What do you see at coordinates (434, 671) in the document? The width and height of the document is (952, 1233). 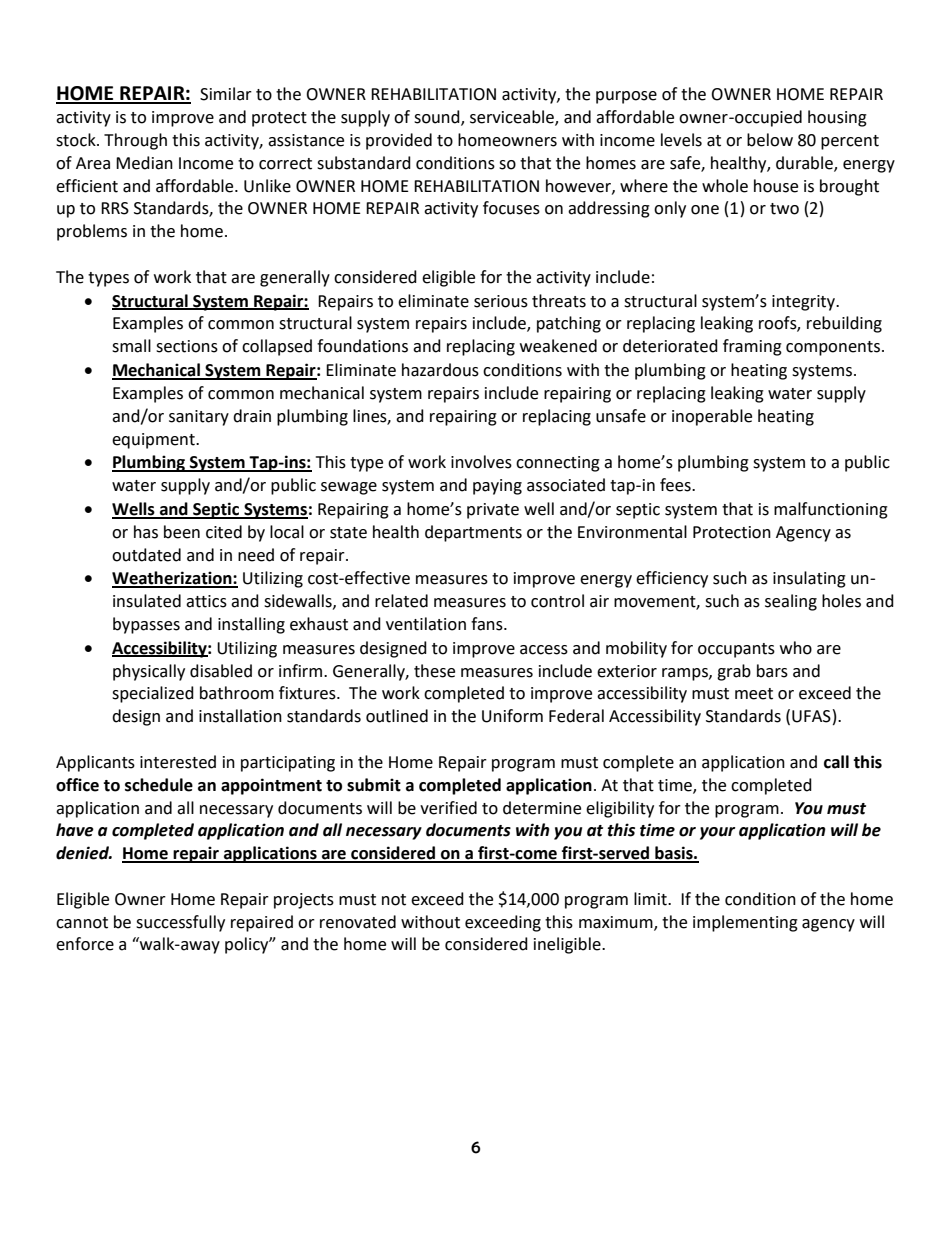 I see `these` at bounding box center [434, 671].
